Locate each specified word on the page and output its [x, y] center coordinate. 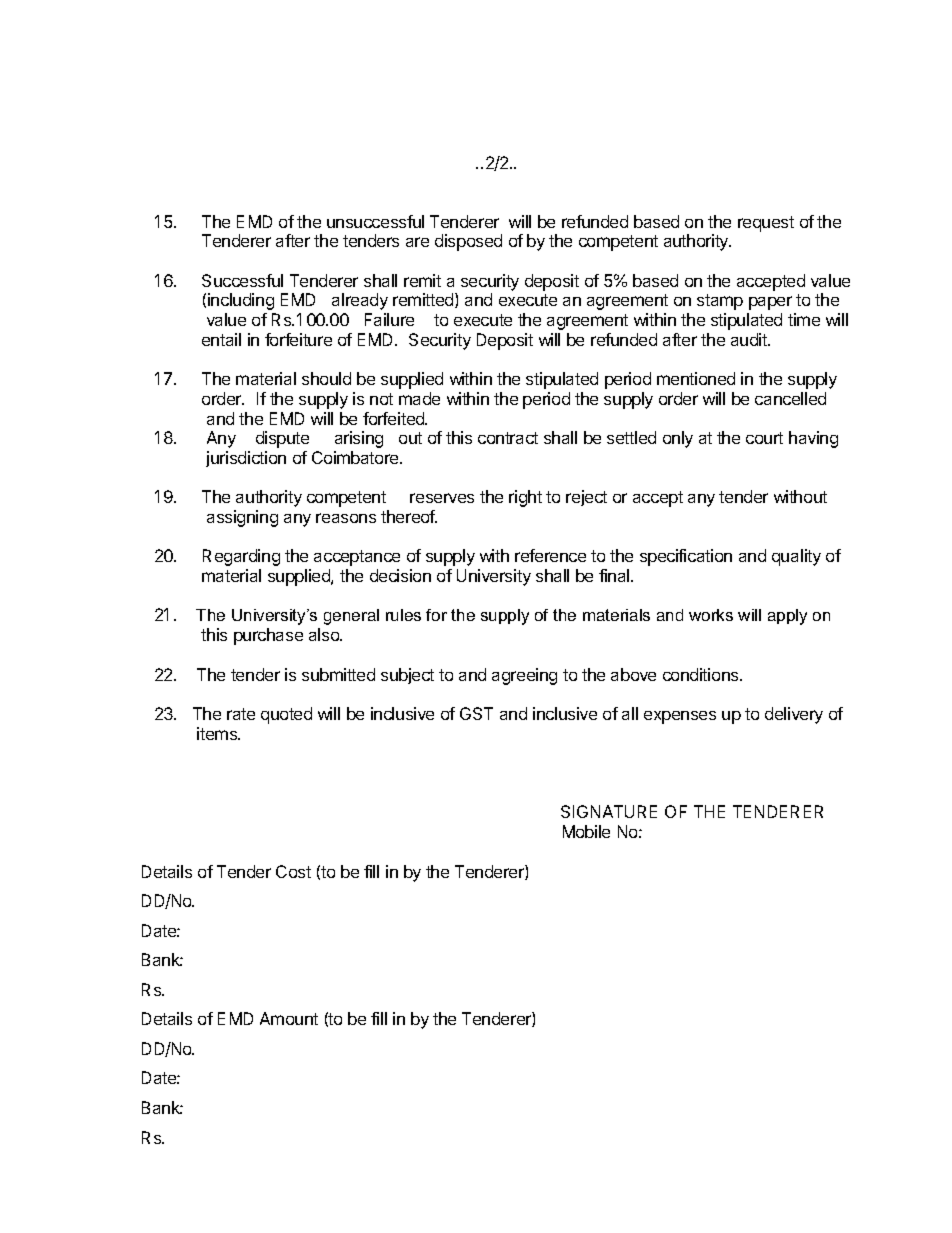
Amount [289, 1018]
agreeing [524, 676]
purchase [268, 636]
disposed [468, 242]
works [711, 615]
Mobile [586, 831]
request [766, 224]
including [241, 301]
